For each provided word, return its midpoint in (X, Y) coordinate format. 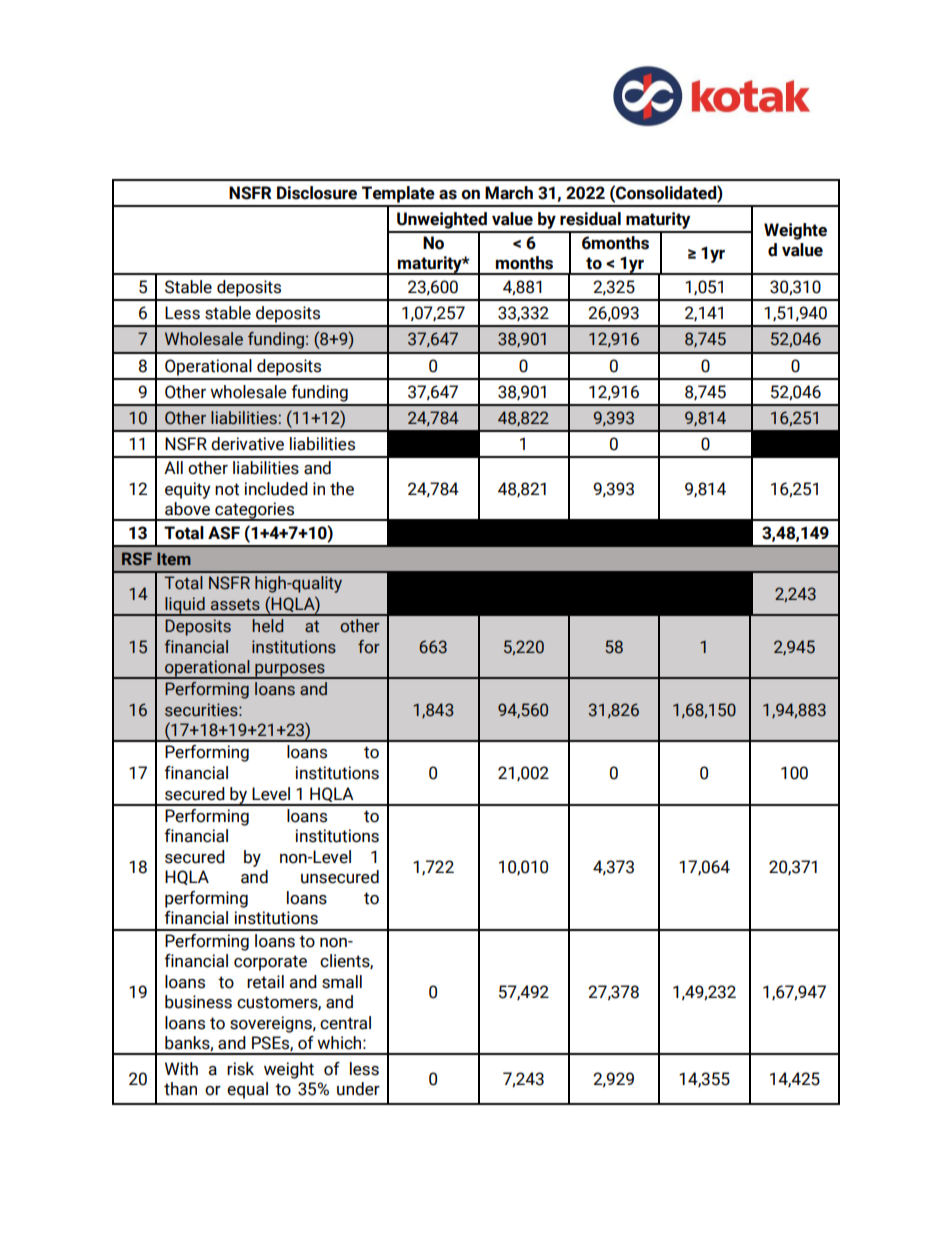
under (358, 1089)
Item (174, 558)
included (276, 489)
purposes (290, 671)
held (267, 626)
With (181, 1069)
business (198, 1002)
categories (255, 511)
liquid (185, 606)
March (509, 193)
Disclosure (317, 193)
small (342, 982)
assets (235, 604)
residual (590, 219)
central (345, 1023)
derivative (247, 444)
